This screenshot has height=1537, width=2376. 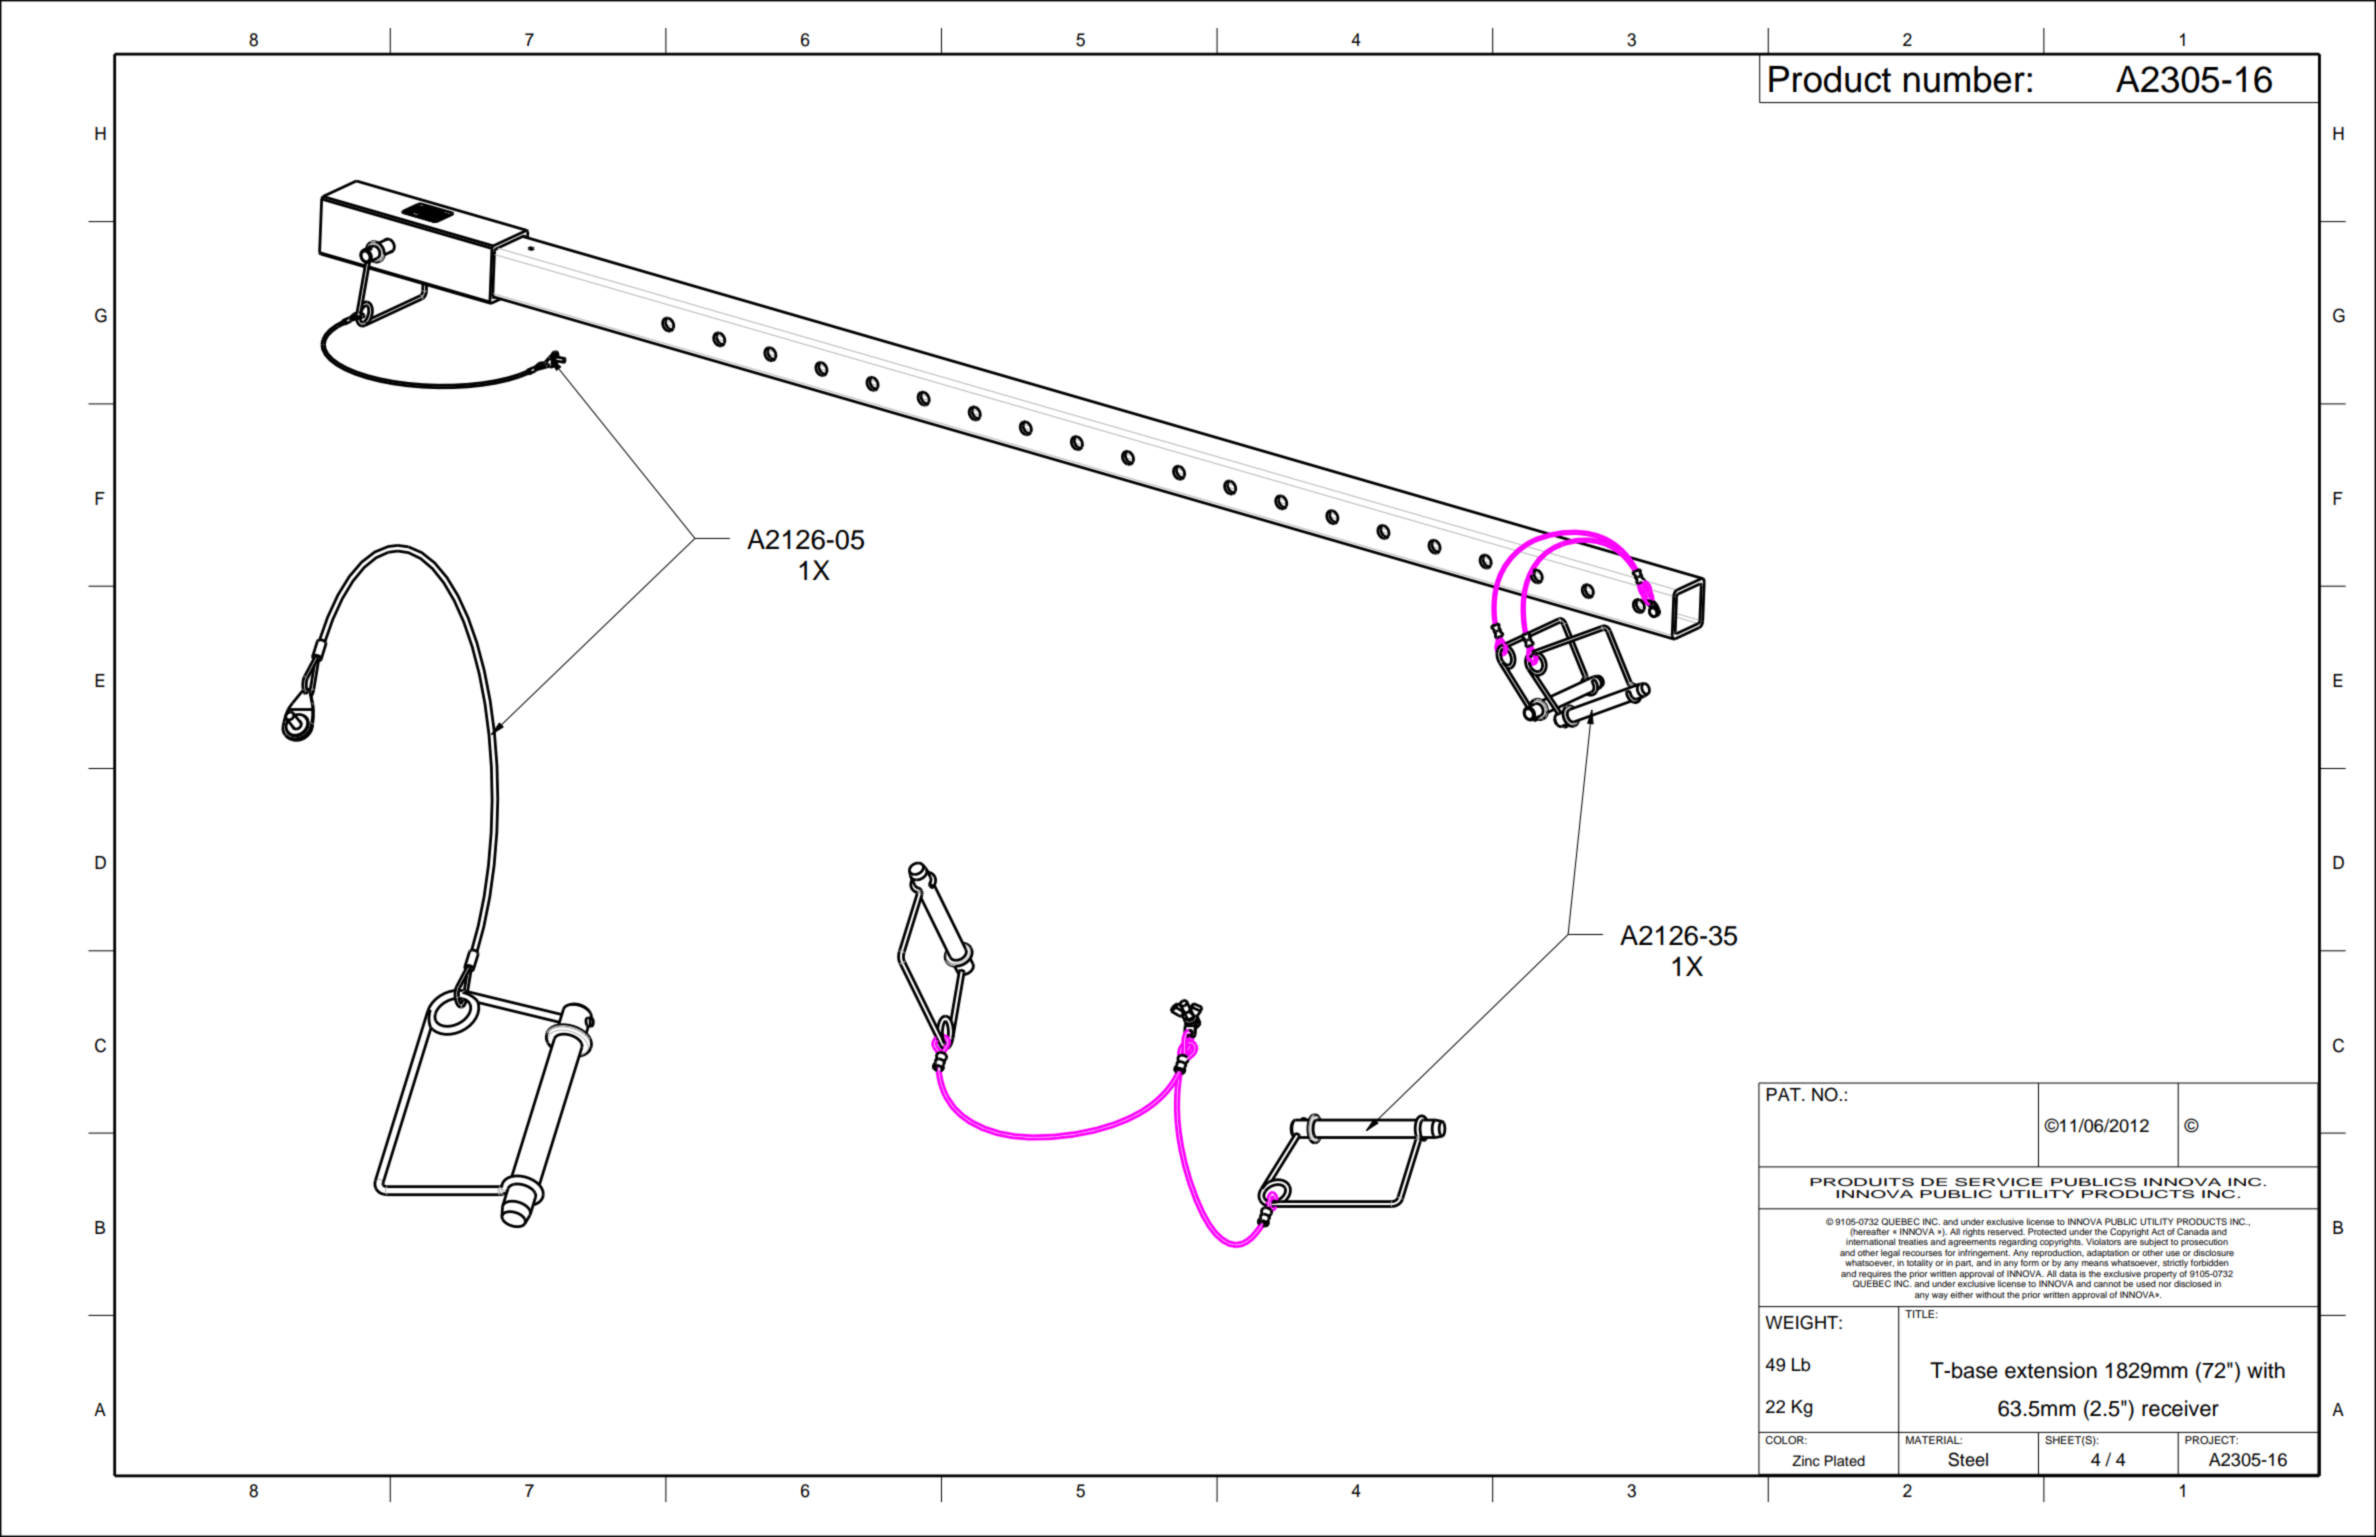 I want to click on Act, so click(x=2158, y=1231).
